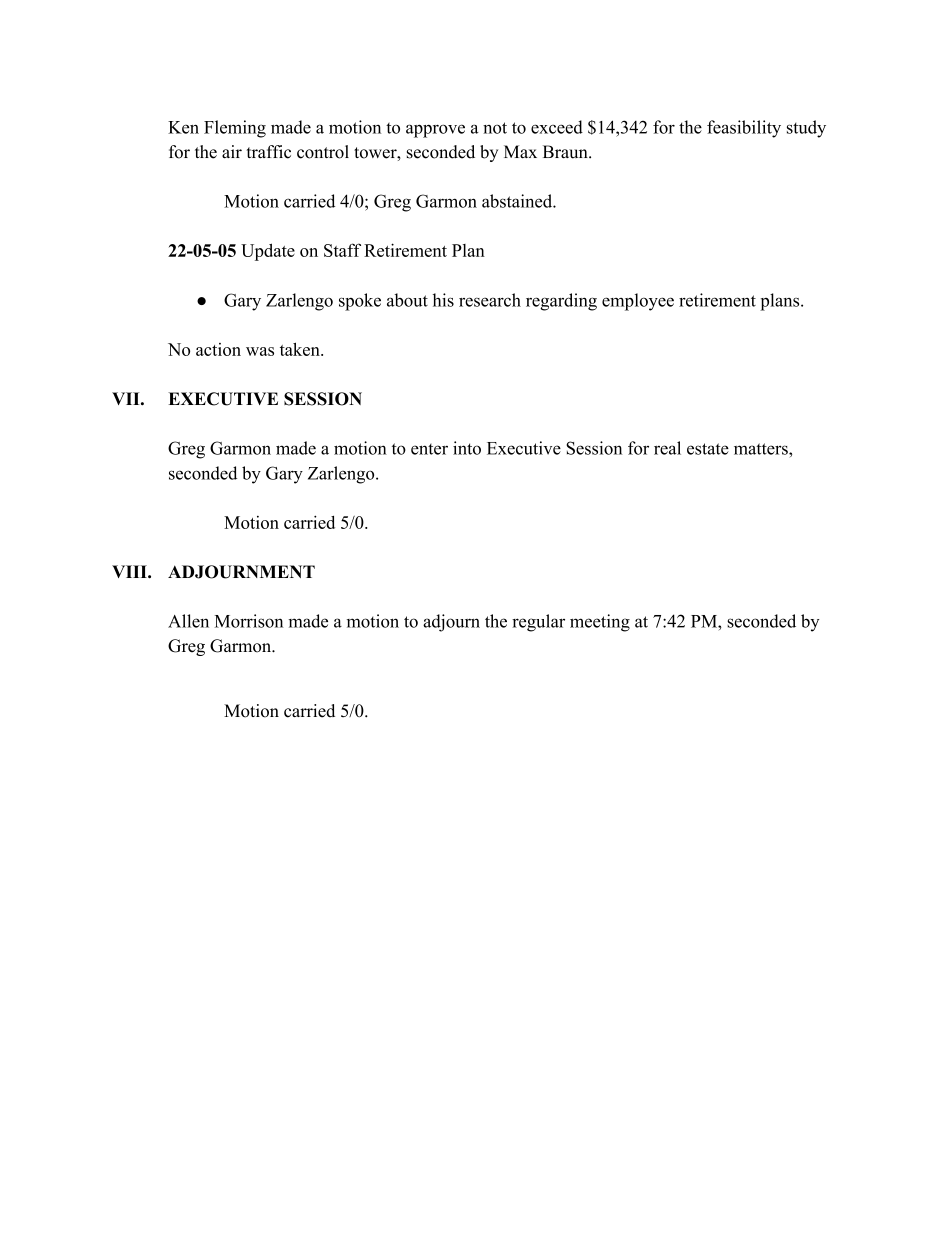  I want to click on real, so click(667, 448).
